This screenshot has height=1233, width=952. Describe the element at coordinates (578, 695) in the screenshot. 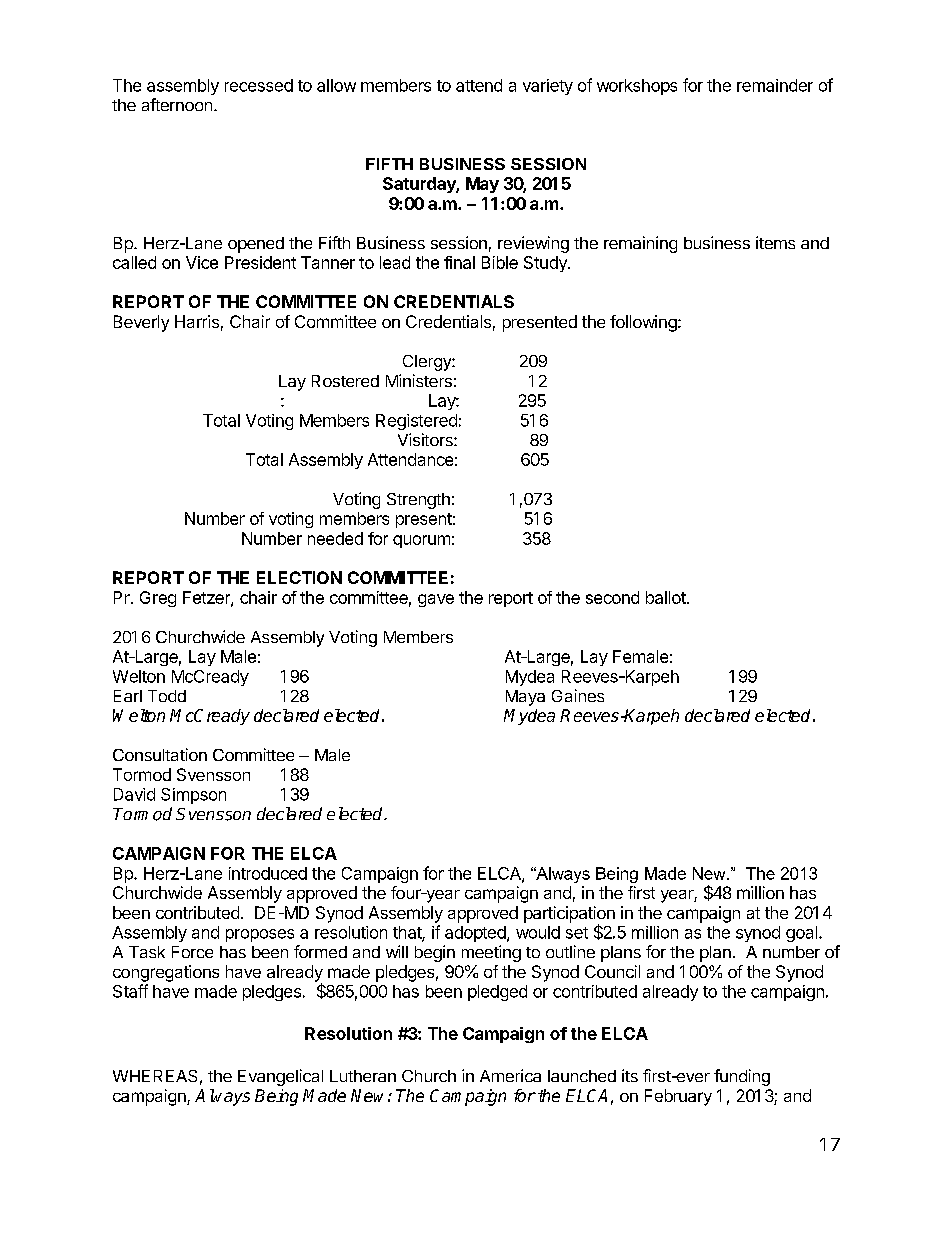

I see `Gaines` at that location.
